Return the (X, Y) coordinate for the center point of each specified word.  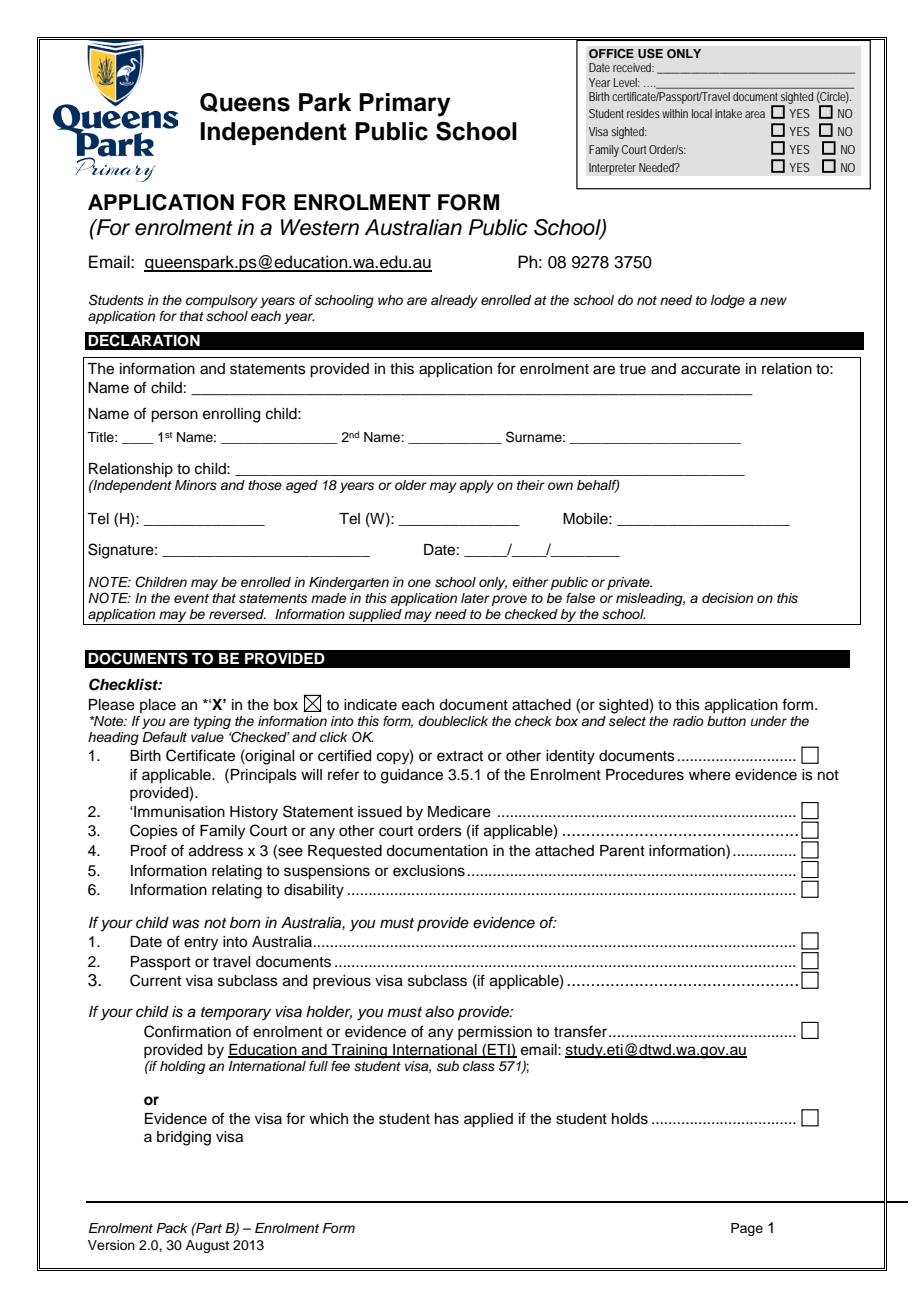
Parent (622, 851)
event (191, 598)
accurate (710, 369)
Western (320, 227)
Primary (405, 105)
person (174, 416)
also (439, 1012)
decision (727, 598)
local (702, 113)
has (447, 1119)
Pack (172, 1228)
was (186, 924)
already (454, 301)
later (475, 598)
